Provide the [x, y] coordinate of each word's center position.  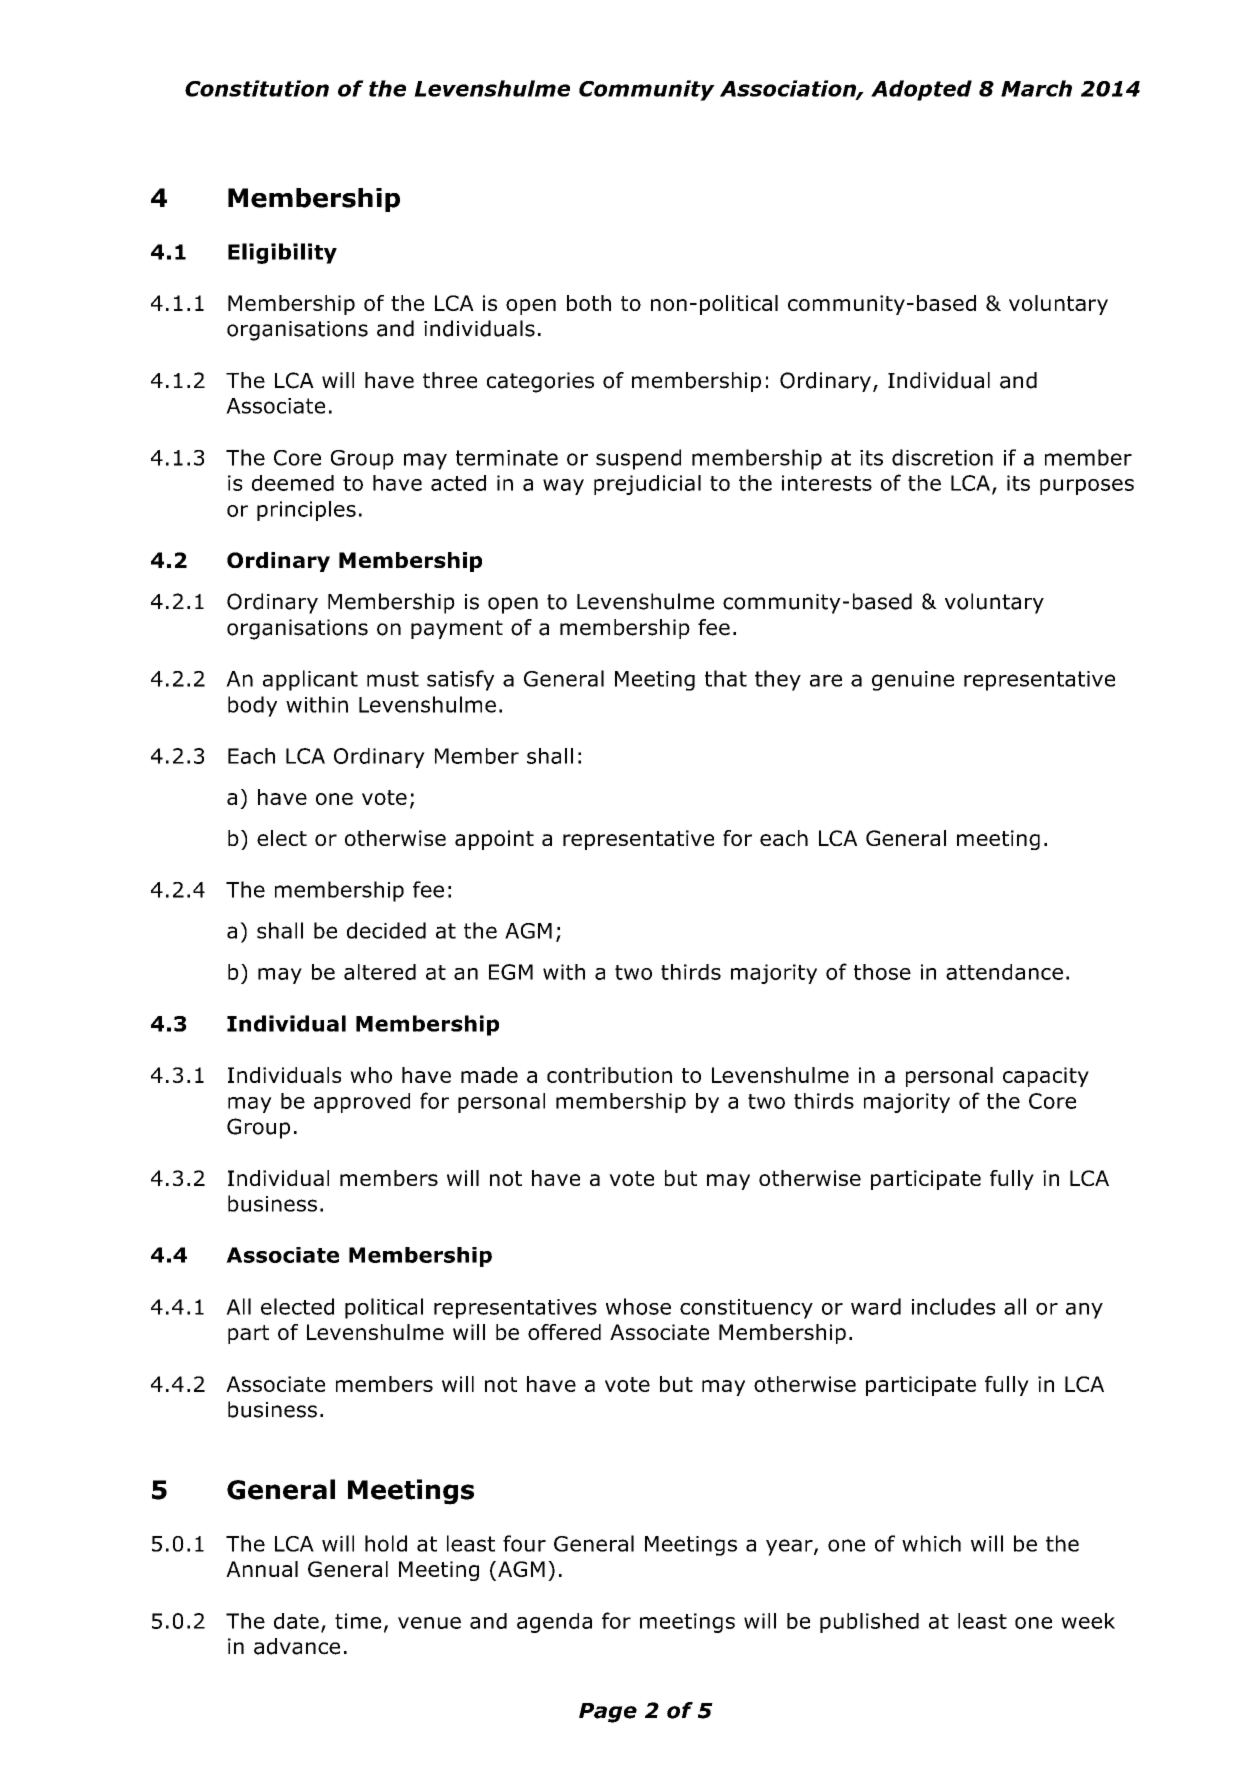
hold [386, 1543]
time [358, 1621]
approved [362, 1103]
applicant [310, 680]
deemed [293, 483]
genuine [913, 681]
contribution [609, 1075]
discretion [942, 457]
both [589, 303]
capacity [1046, 1077]
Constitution [257, 88]
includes [953, 1306]
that [726, 678]
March [1036, 88]
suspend [638, 459]
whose [638, 1306]
